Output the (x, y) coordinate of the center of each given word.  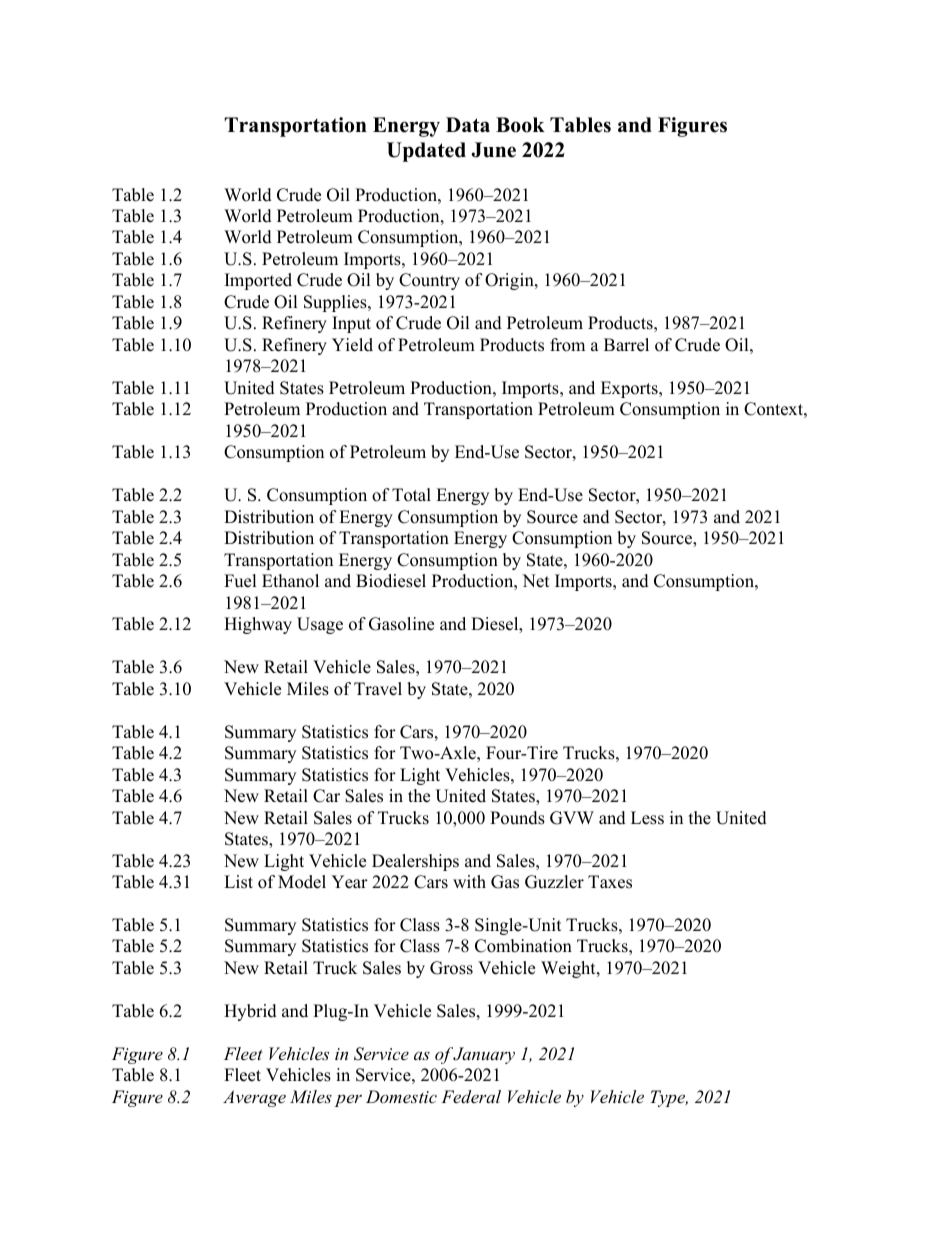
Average (254, 1098)
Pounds (517, 818)
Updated (426, 152)
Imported (258, 281)
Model (302, 882)
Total (411, 495)
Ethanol (290, 581)
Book (520, 125)
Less (647, 818)
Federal (471, 1096)
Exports (630, 389)
